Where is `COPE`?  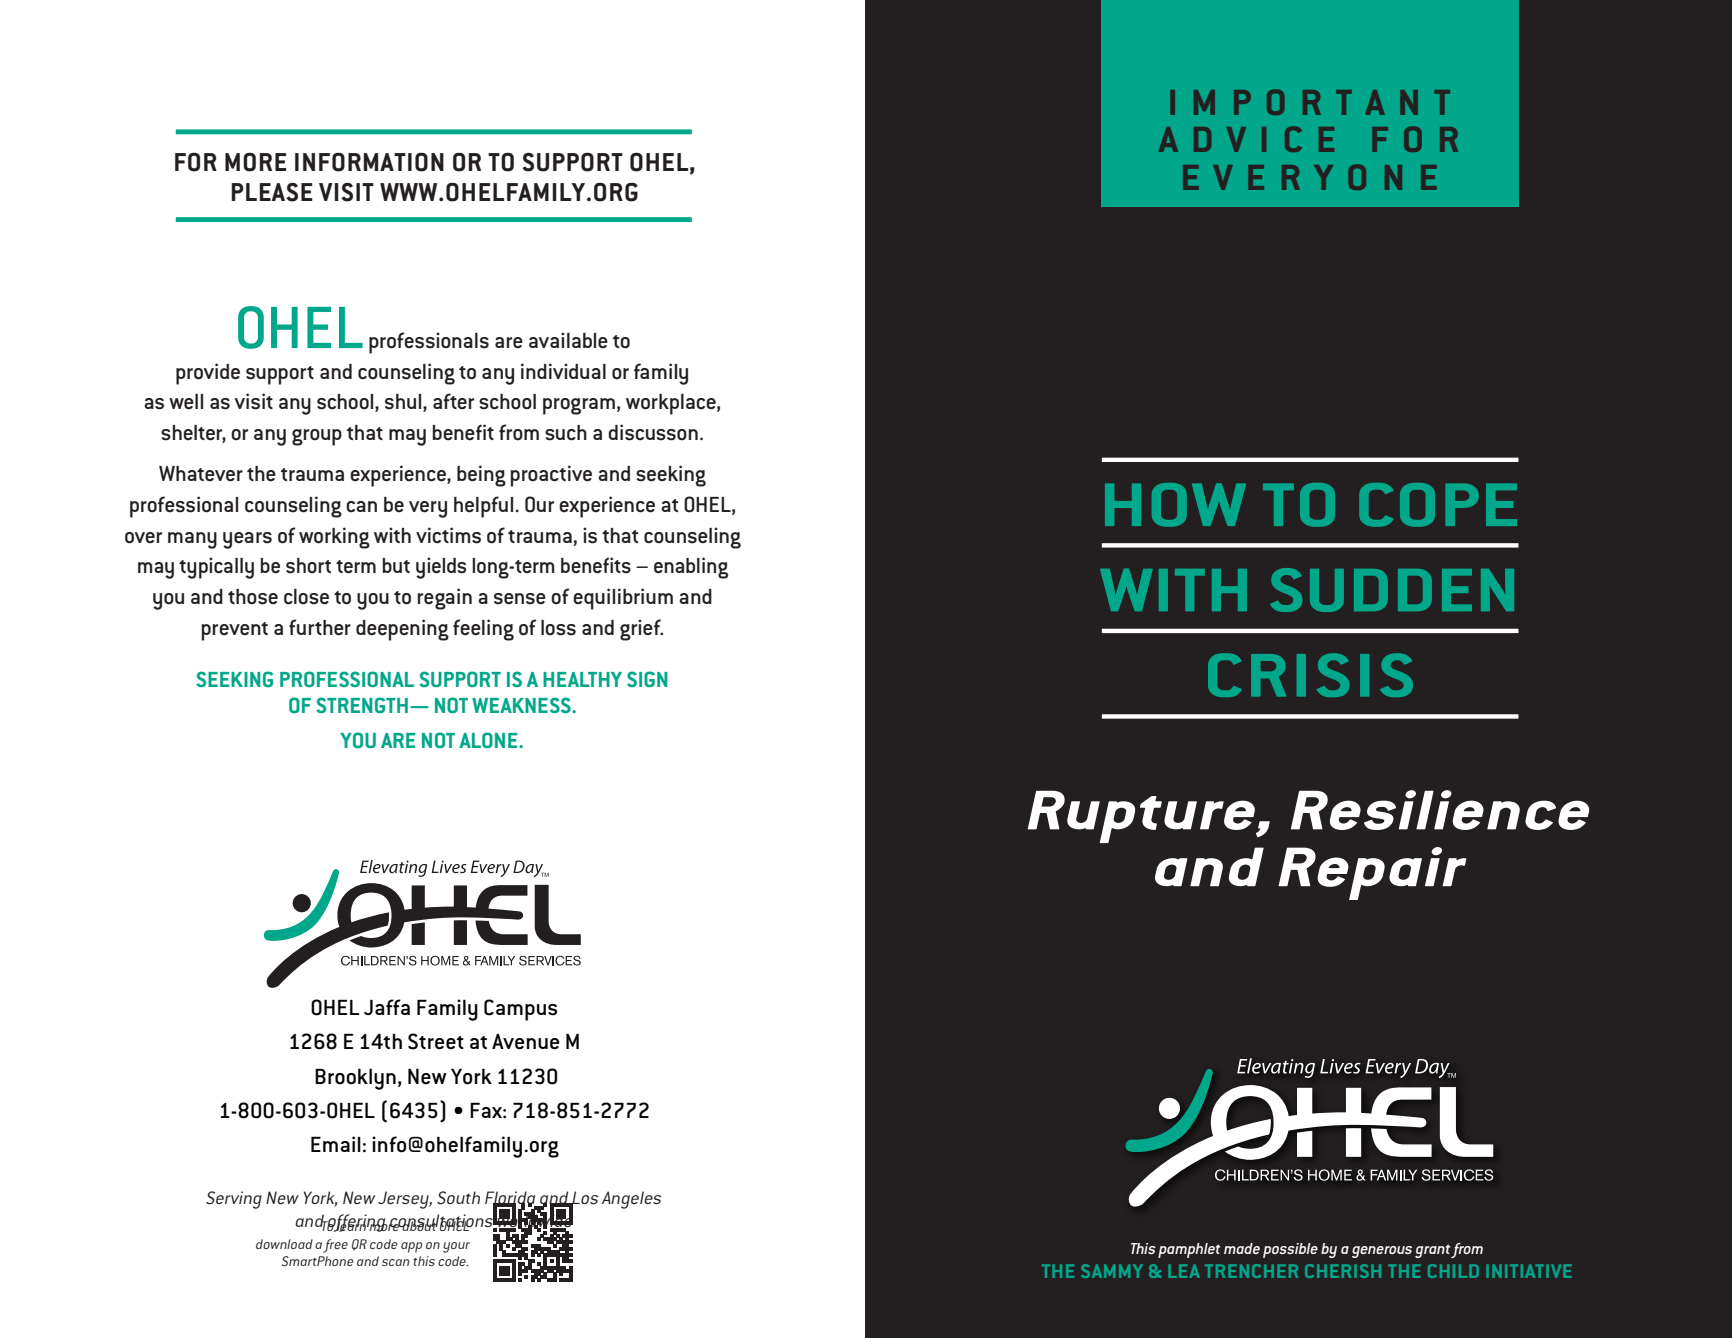
COPE is located at coordinates (1438, 505).
